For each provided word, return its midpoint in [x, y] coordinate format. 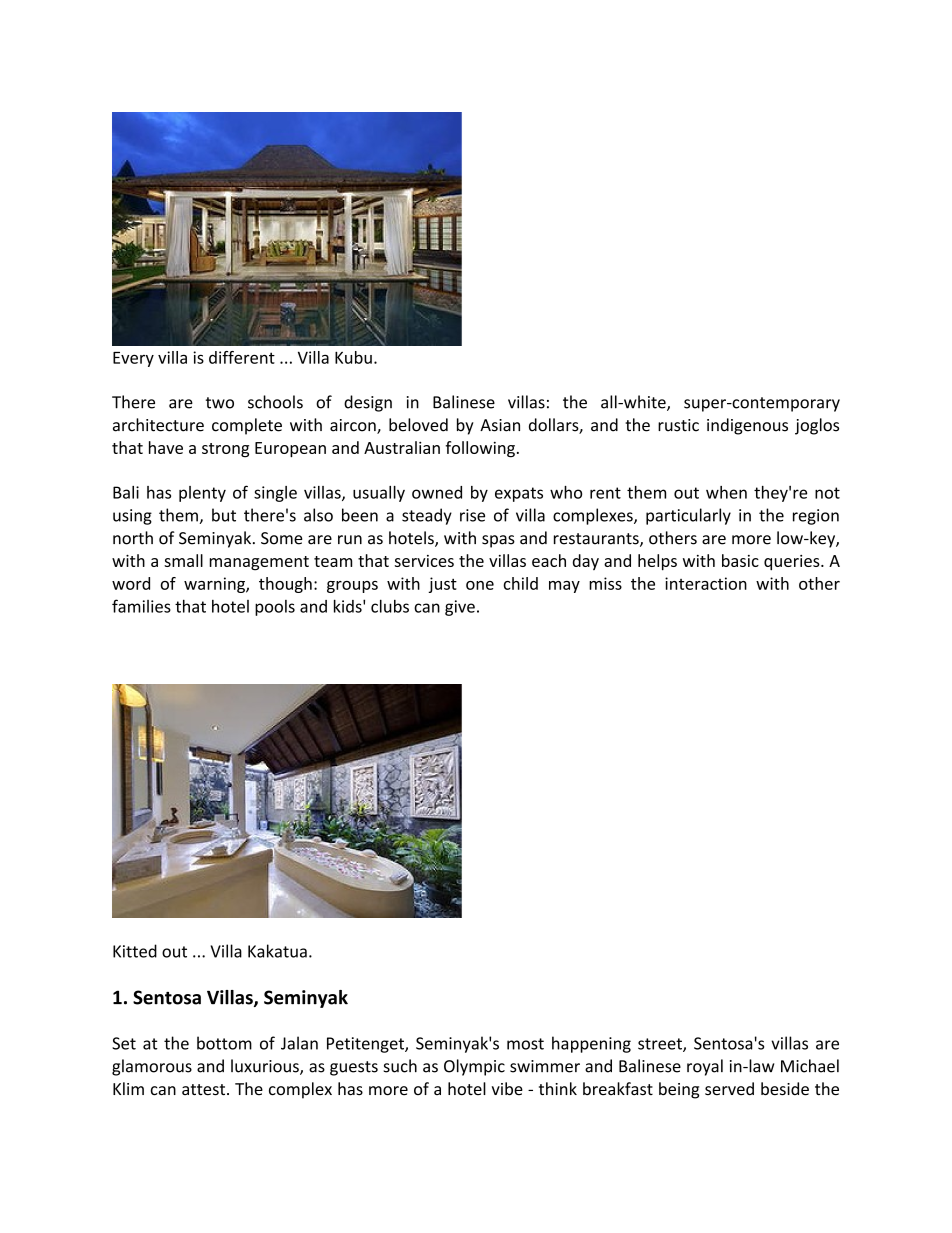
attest [205, 1090]
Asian [500, 425]
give [460, 608]
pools [275, 608]
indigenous [747, 426]
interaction [706, 583]
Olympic [474, 1067]
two [220, 403]
